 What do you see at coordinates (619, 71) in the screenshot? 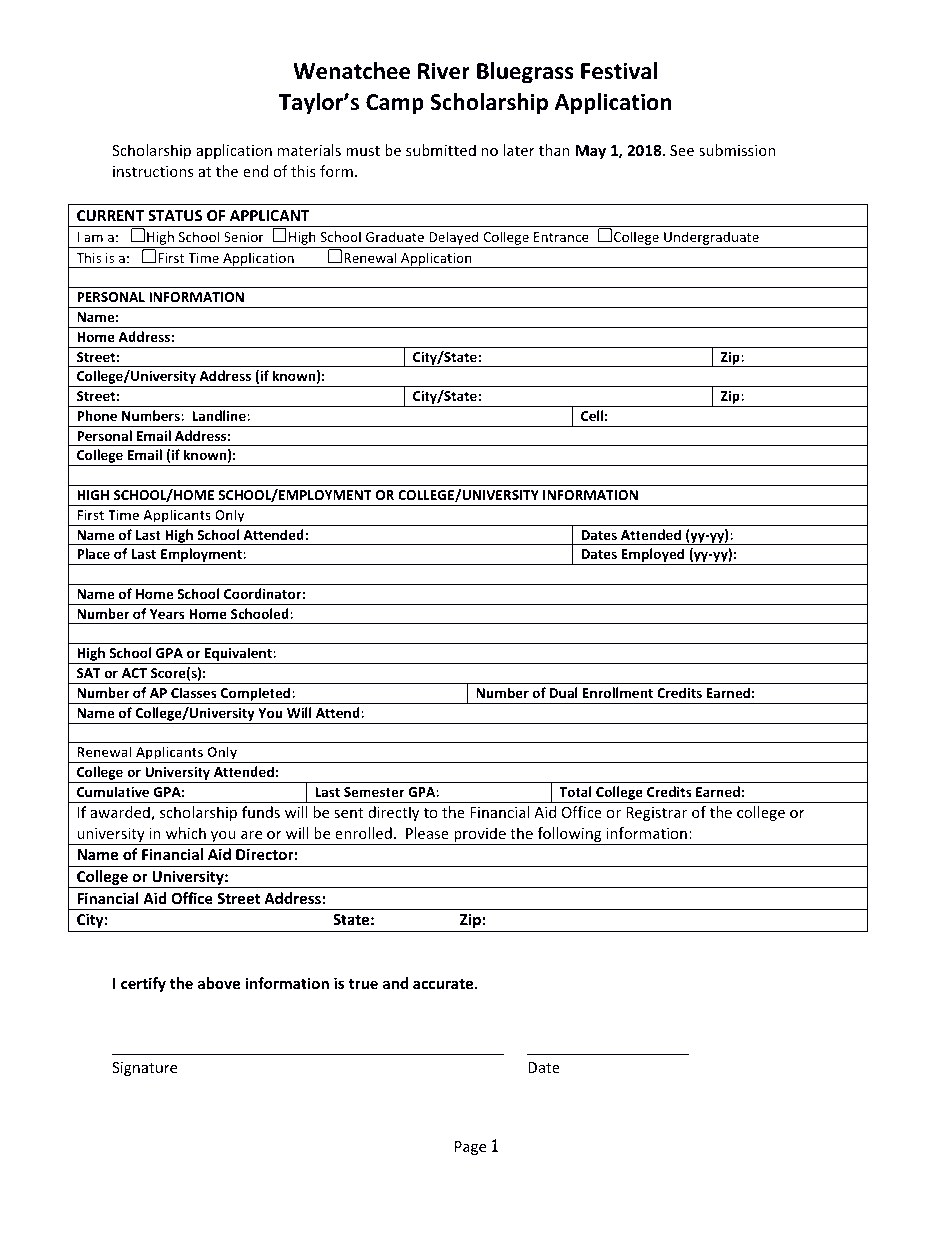
I see `Festival` at bounding box center [619, 71].
